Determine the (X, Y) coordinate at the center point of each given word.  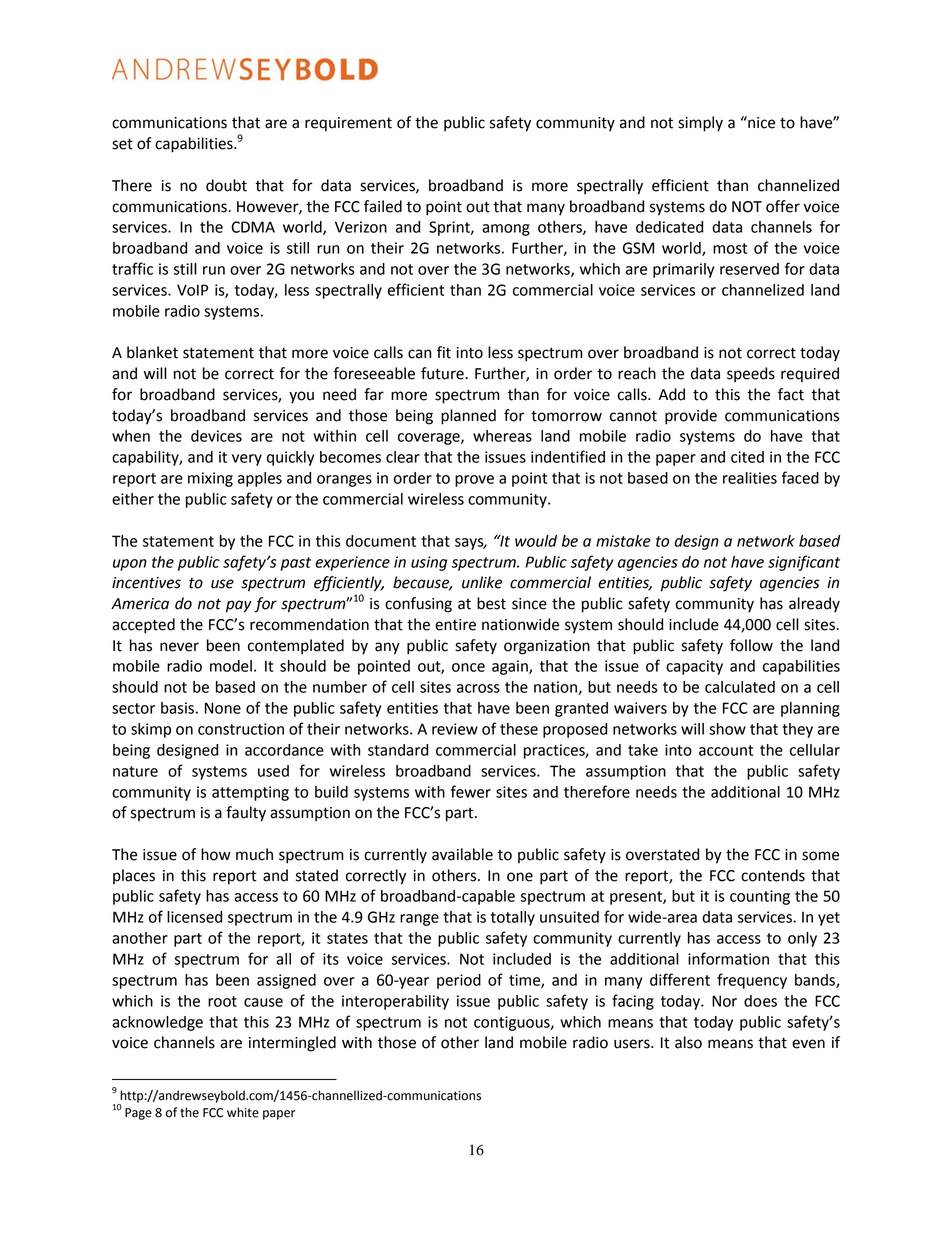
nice (760, 122)
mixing (210, 479)
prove (474, 481)
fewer (471, 791)
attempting (250, 793)
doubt (226, 185)
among (506, 230)
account (726, 750)
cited (747, 457)
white (243, 1112)
